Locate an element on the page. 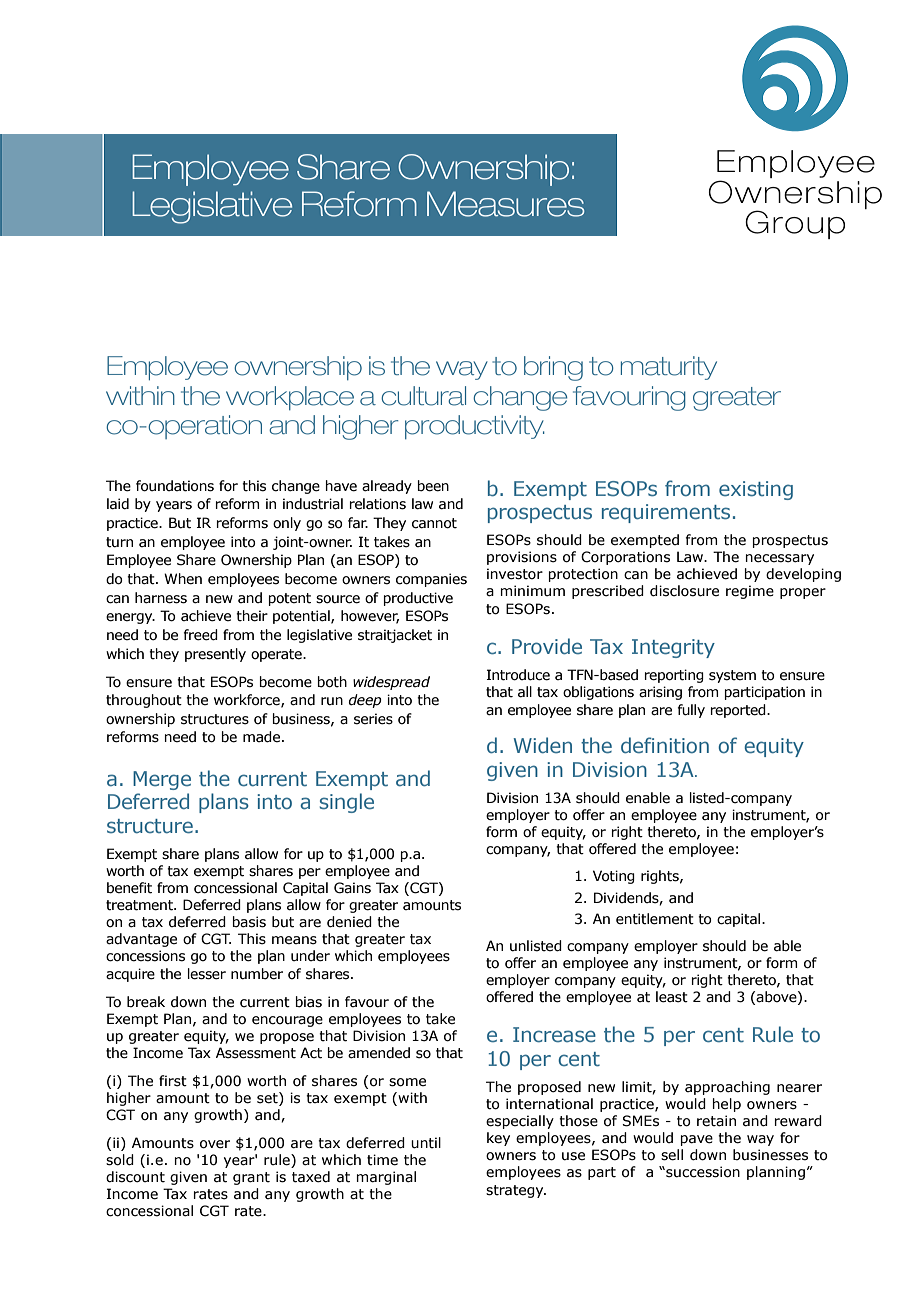 The height and width of the document is (1308, 924). until is located at coordinates (426, 1143).
